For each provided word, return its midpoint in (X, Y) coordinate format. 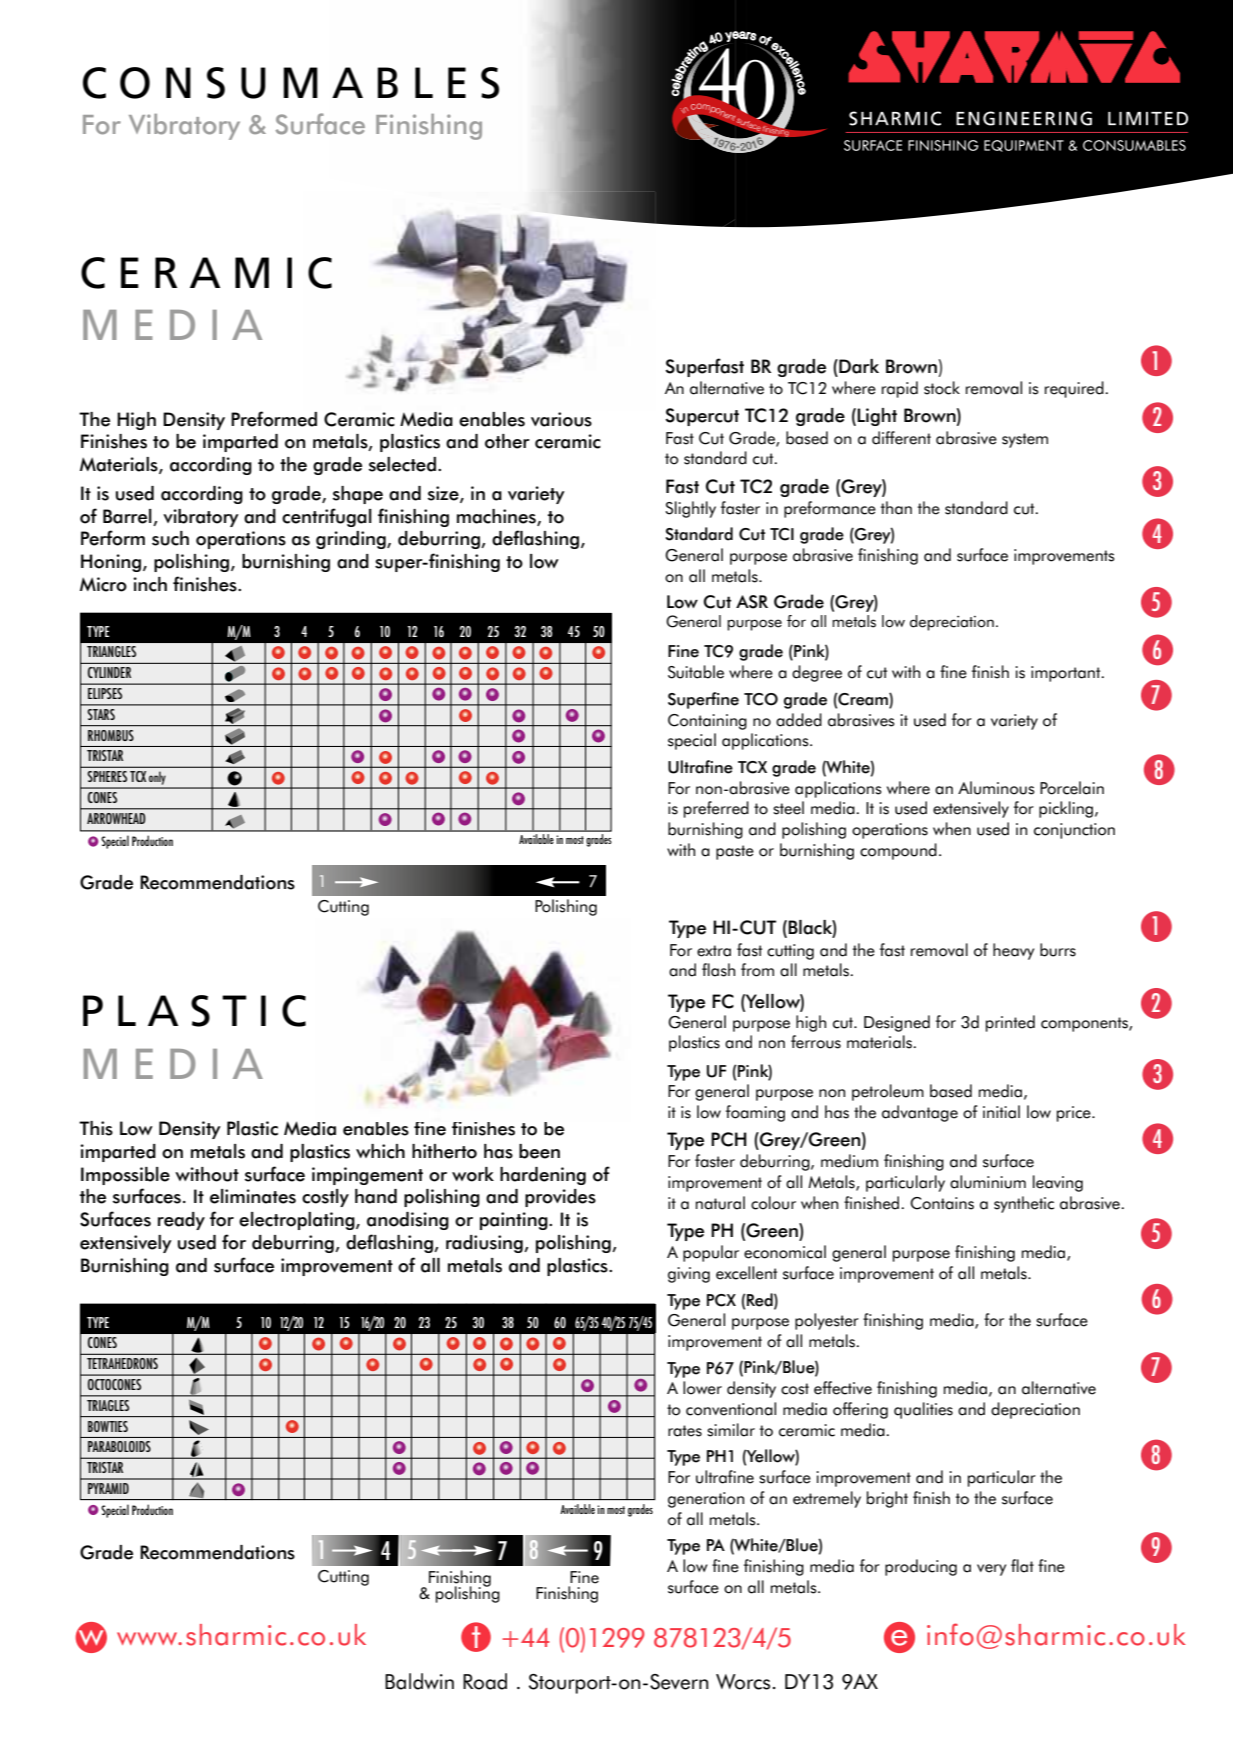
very (991, 1570)
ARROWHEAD (116, 818)
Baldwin (419, 1681)
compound (898, 851)
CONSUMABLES (291, 83)
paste (735, 852)
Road (485, 1681)
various (561, 419)
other (507, 441)
